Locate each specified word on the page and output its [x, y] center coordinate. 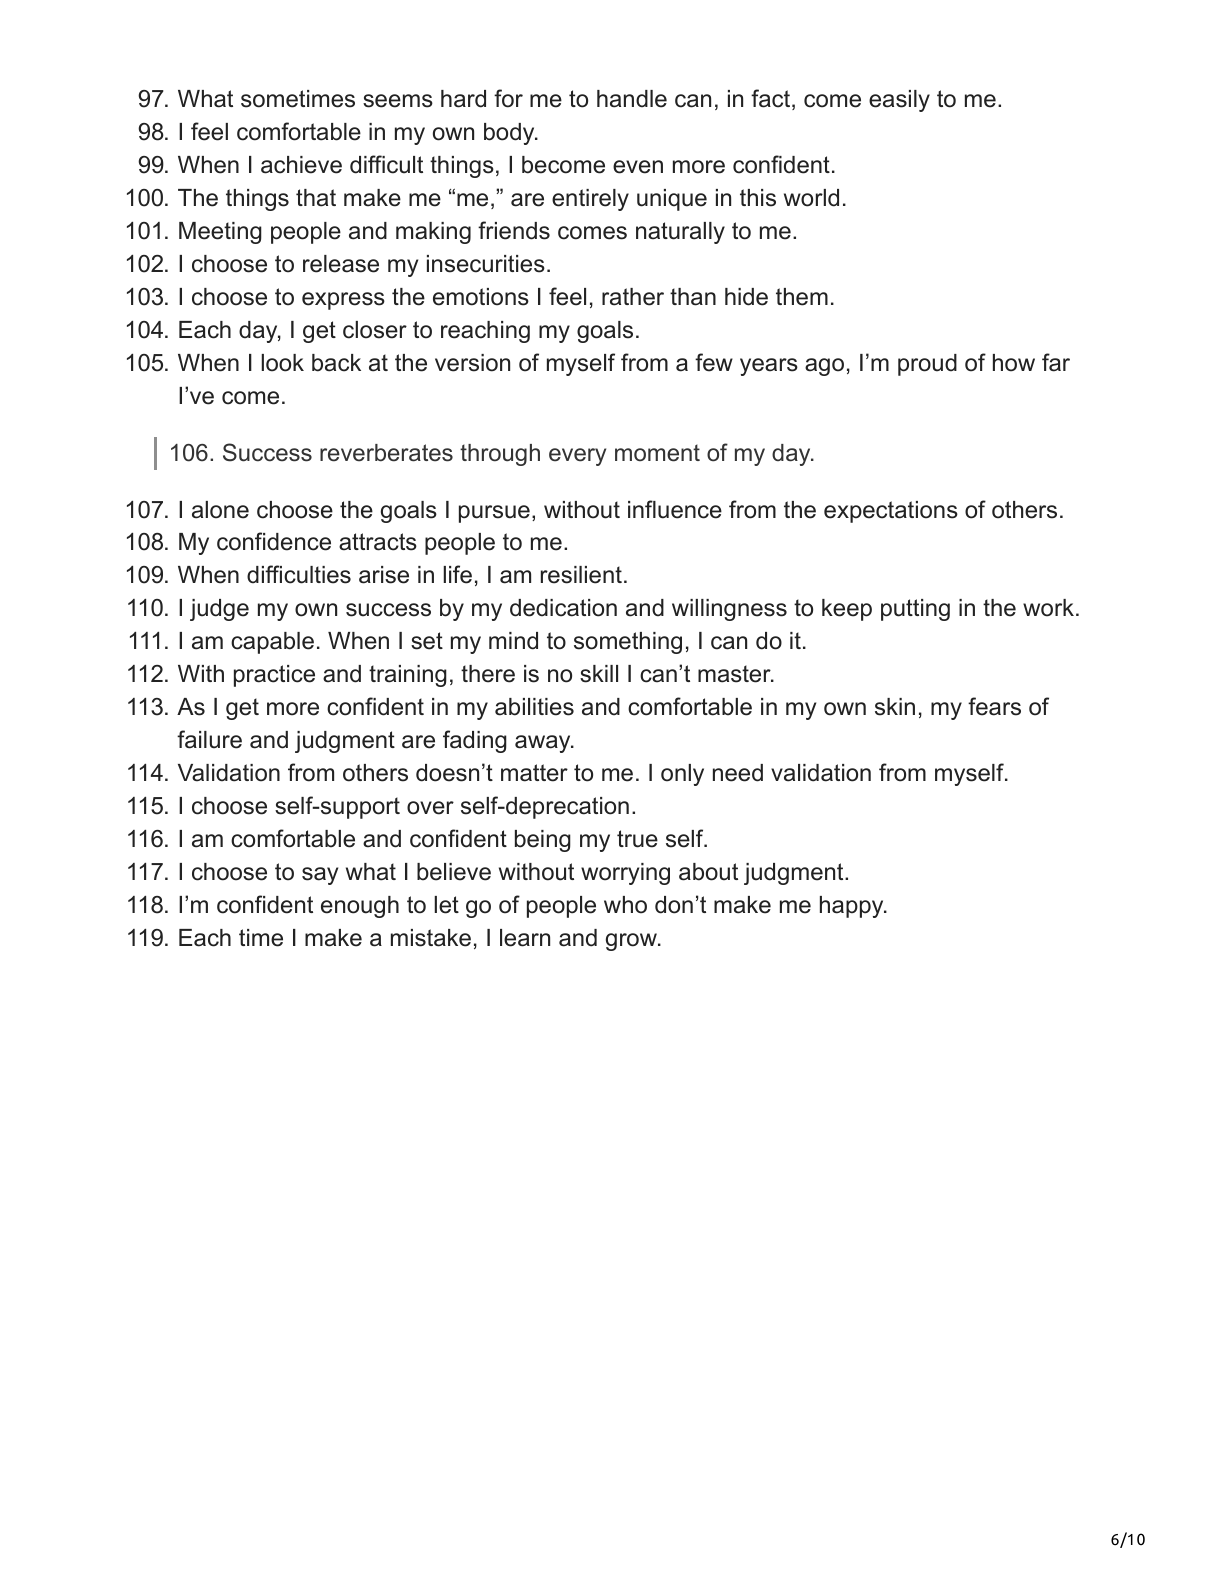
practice [274, 676]
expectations [891, 512]
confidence [274, 541]
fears [994, 706]
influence [675, 509]
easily [899, 101]
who [625, 905]
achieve [301, 165]
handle [632, 99]
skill [599, 674]
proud [927, 365]
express [343, 301]
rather [633, 297]
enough [360, 907]
